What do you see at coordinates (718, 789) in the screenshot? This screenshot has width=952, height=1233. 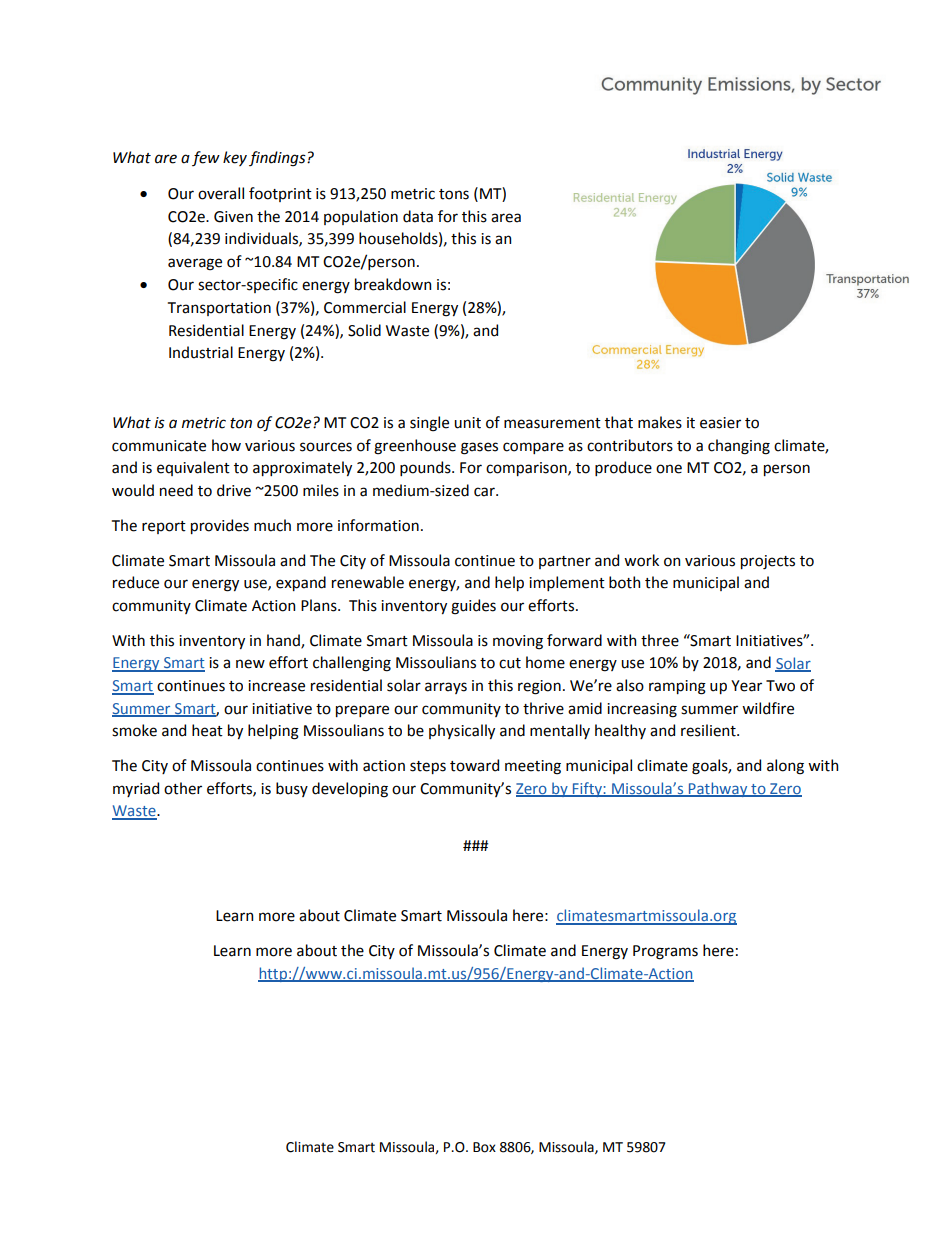 I see `Pathway` at bounding box center [718, 789].
